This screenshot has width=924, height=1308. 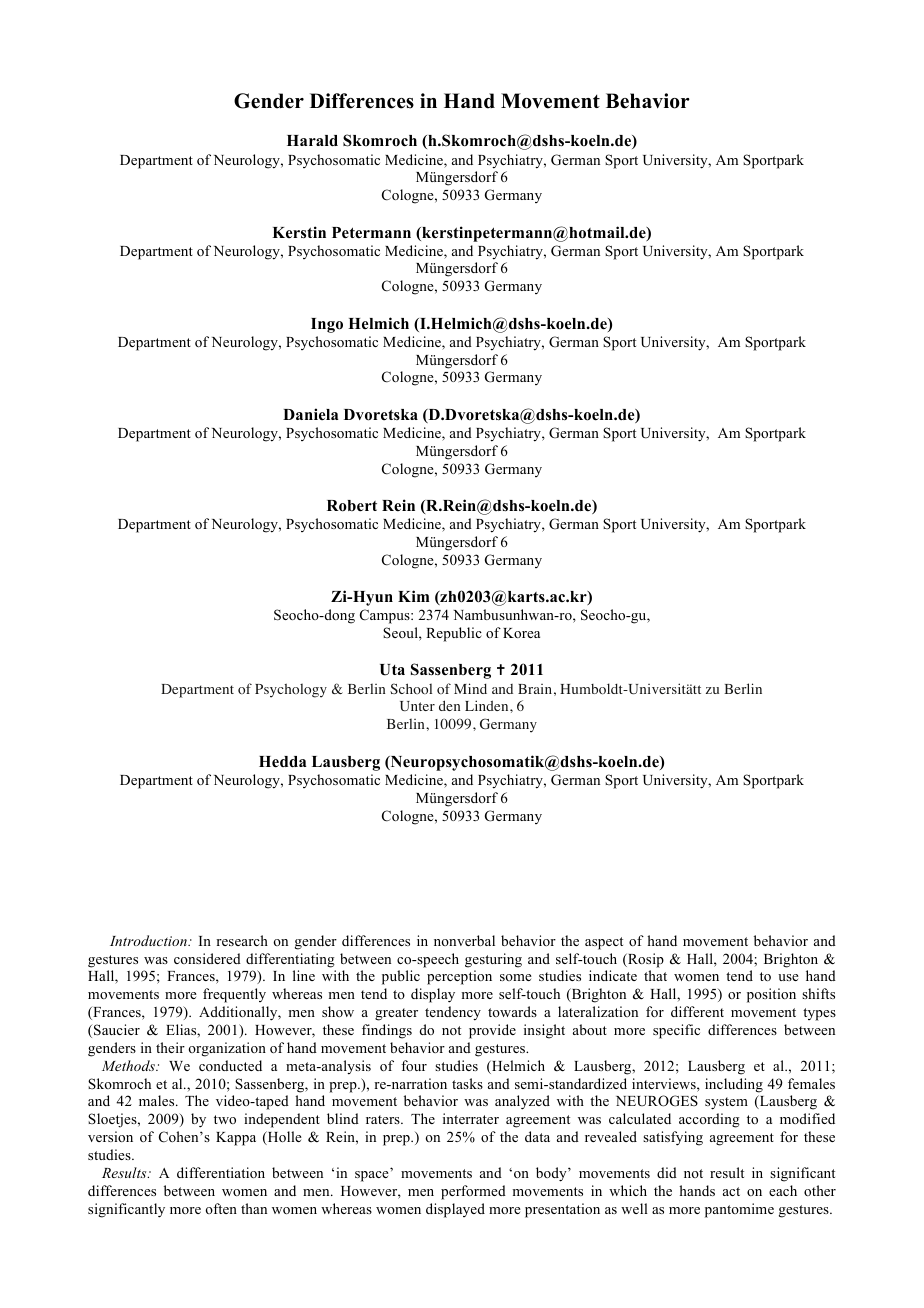 What do you see at coordinates (535, 689) in the screenshot?
I see `Brain` at bounding box center [535, 689].
